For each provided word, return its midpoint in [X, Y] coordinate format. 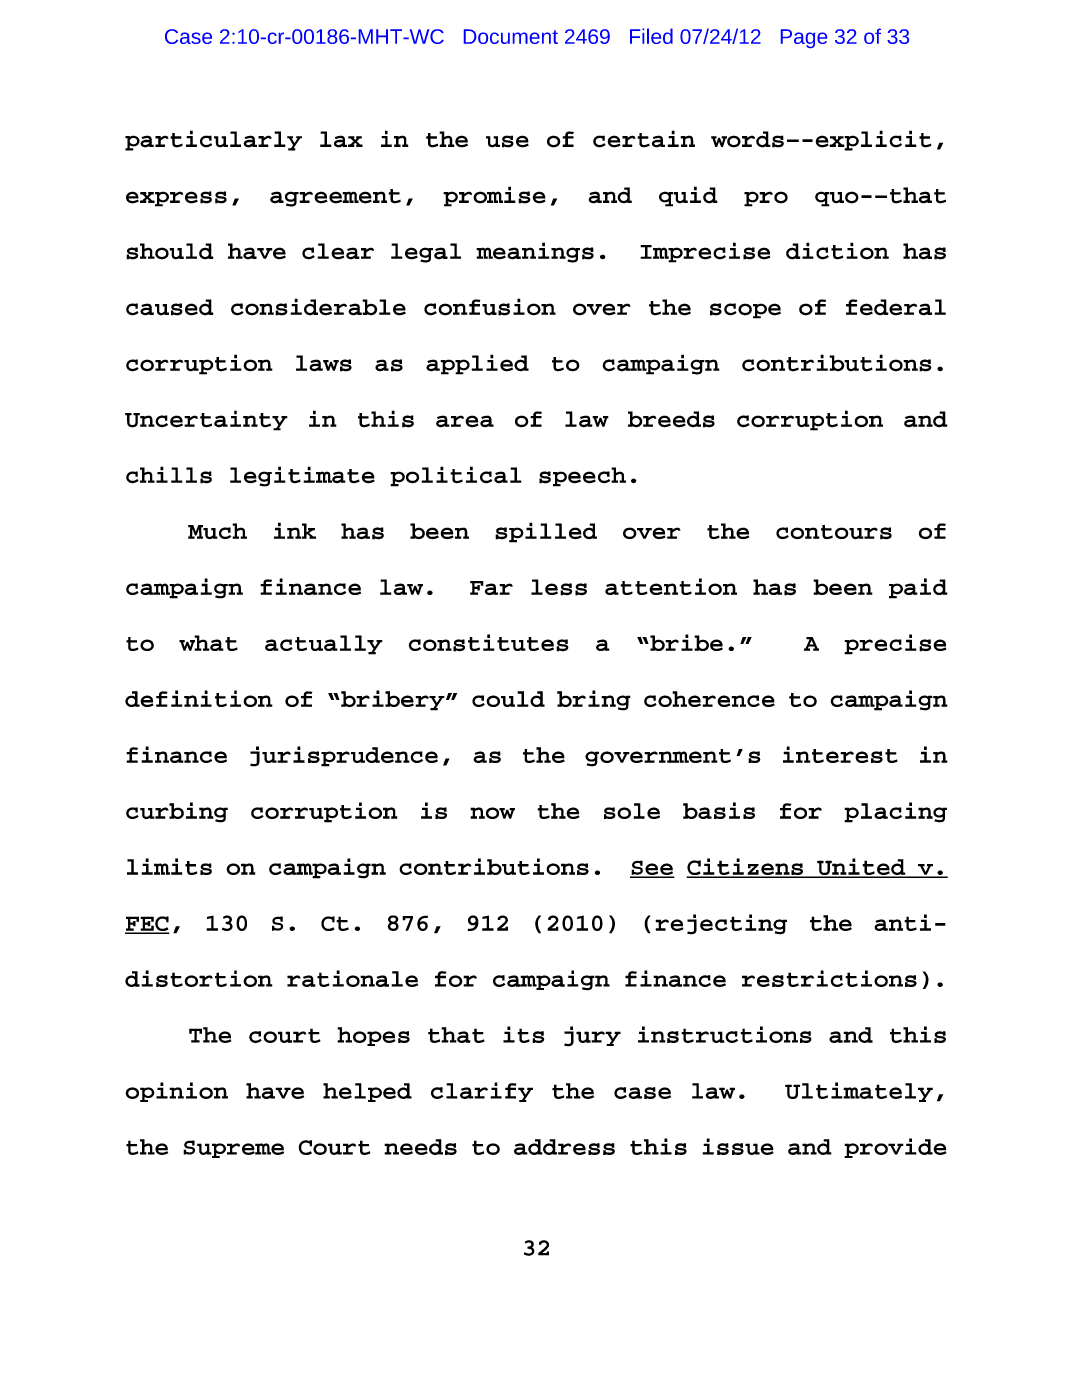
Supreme [233, 1149]
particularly [213, 140]
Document [511, 36]
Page [804, 38]
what [208, 643]
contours [834, 532]
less [559, 587]
